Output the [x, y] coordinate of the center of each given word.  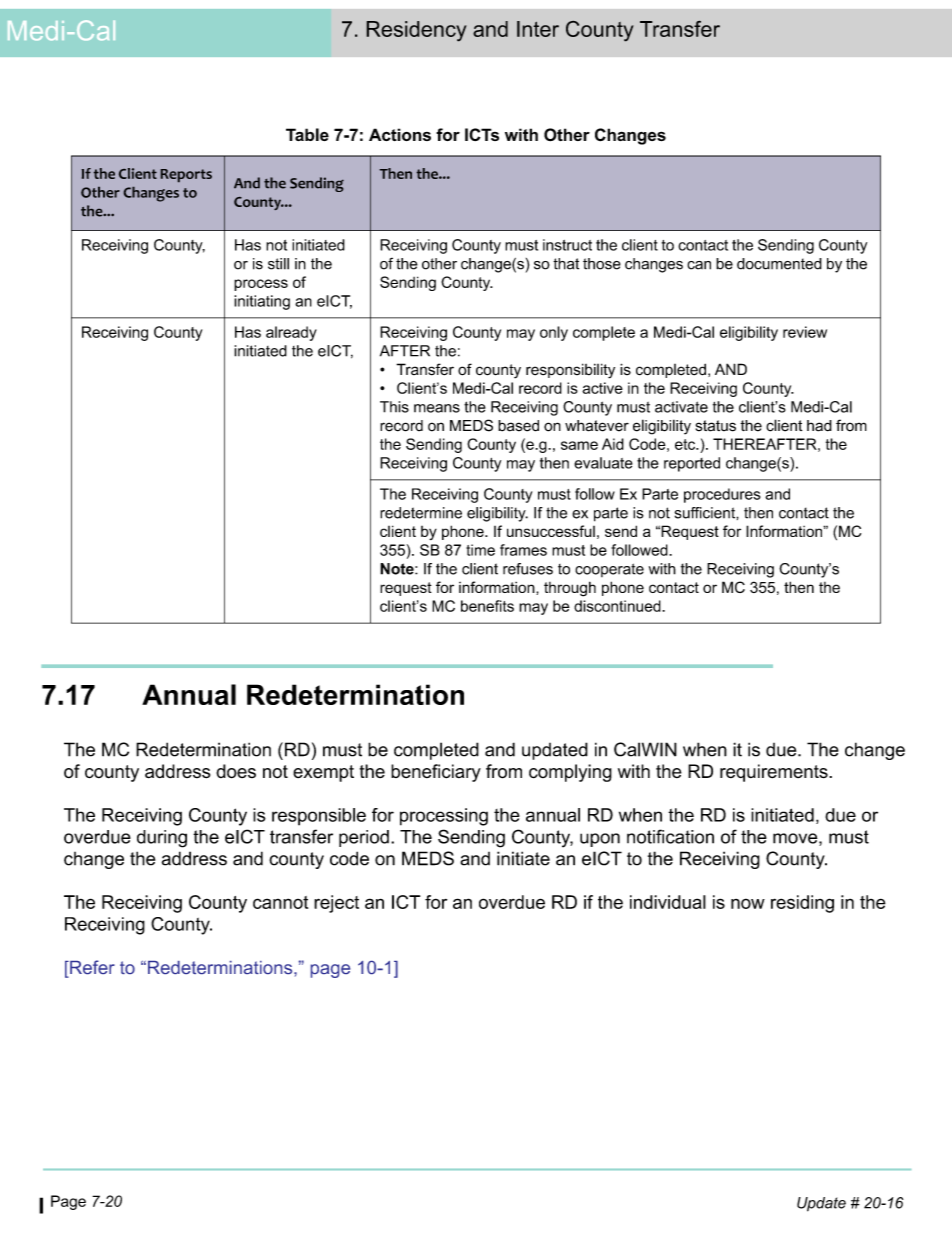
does [236, 771]
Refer [91, 967]
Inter [538, 29]
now [748, 903]
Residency [416, 31]
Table [307, 134]
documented [779, 264]
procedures [722, 495]
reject [336, 904]
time [480, 550]
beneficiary [436, 773]
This [394, 407]
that [566, 264]
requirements [775, 773]
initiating [262, 302]
